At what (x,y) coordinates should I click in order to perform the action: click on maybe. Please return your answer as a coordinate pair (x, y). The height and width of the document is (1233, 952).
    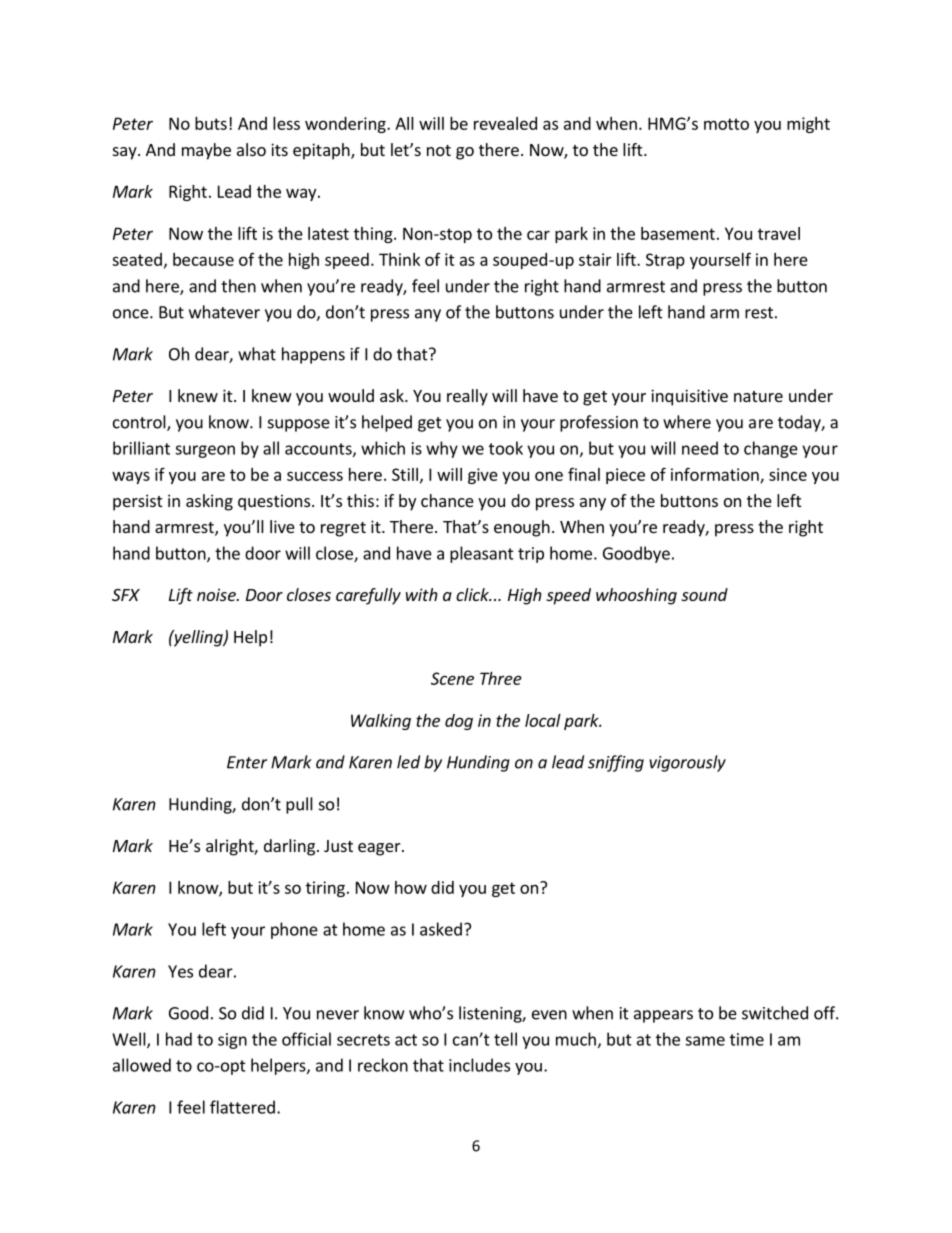
    Looking at the image, I should click on (206, 151).
